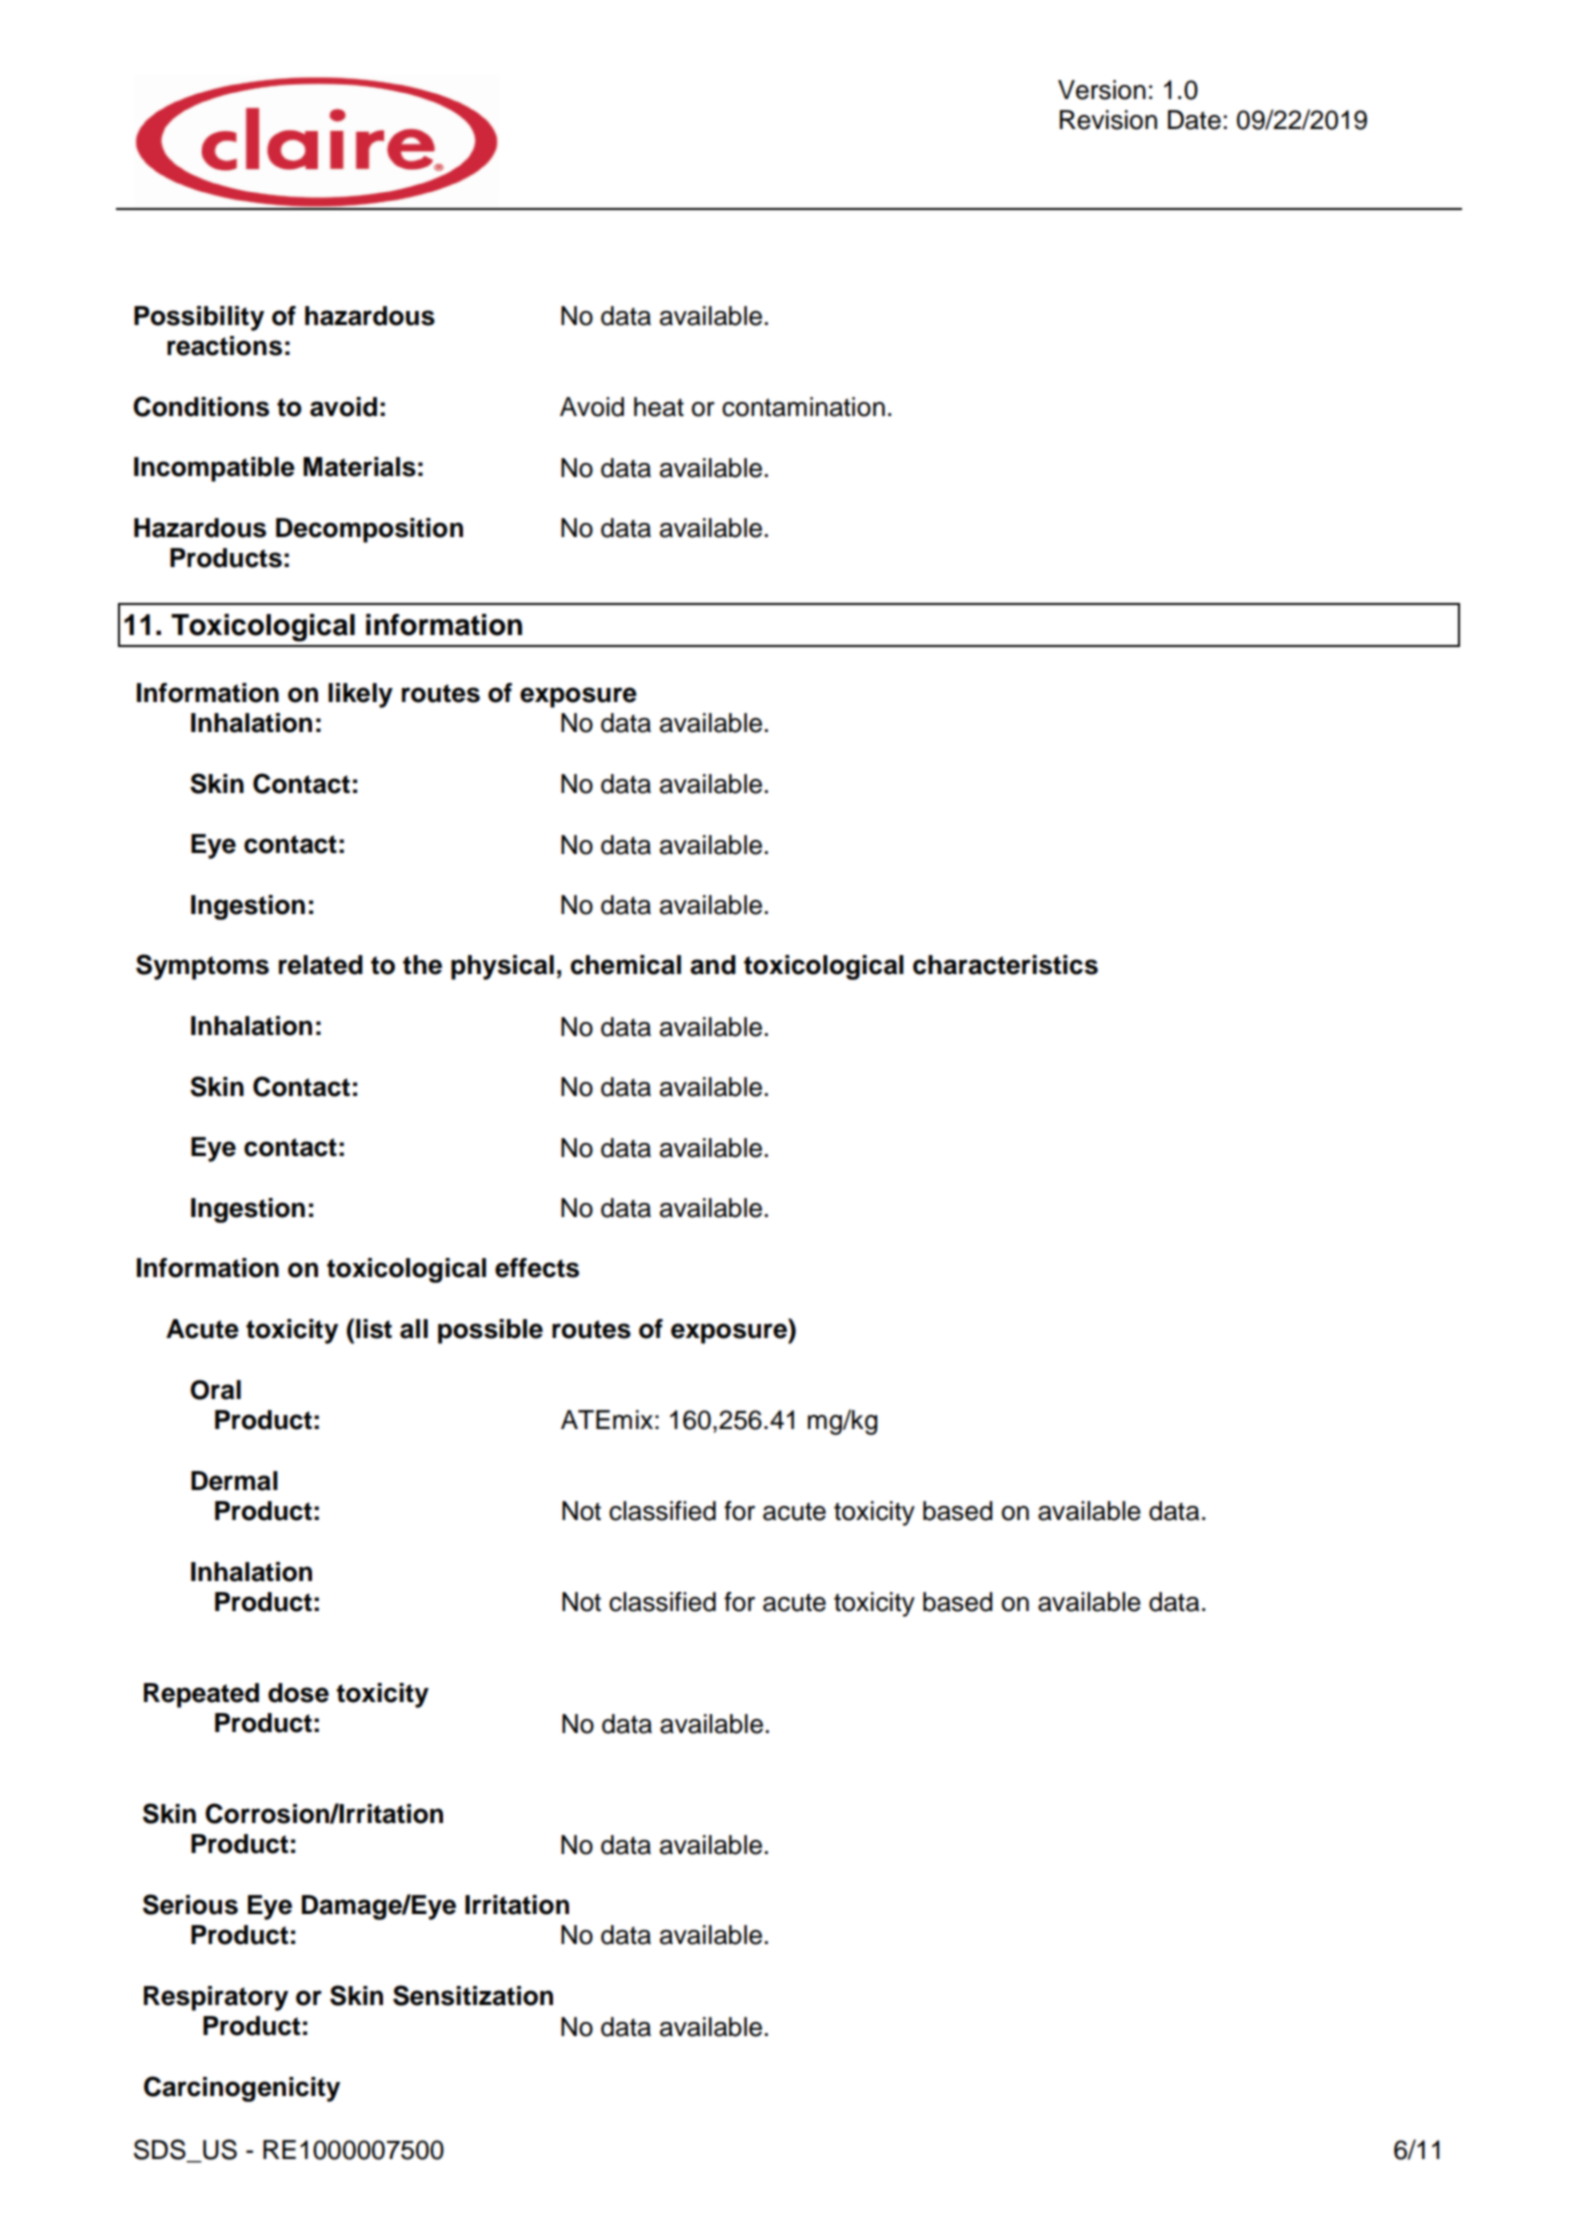  Describe the element at coordinates (713, 965) in the screenshot. I see `and` at that location.
